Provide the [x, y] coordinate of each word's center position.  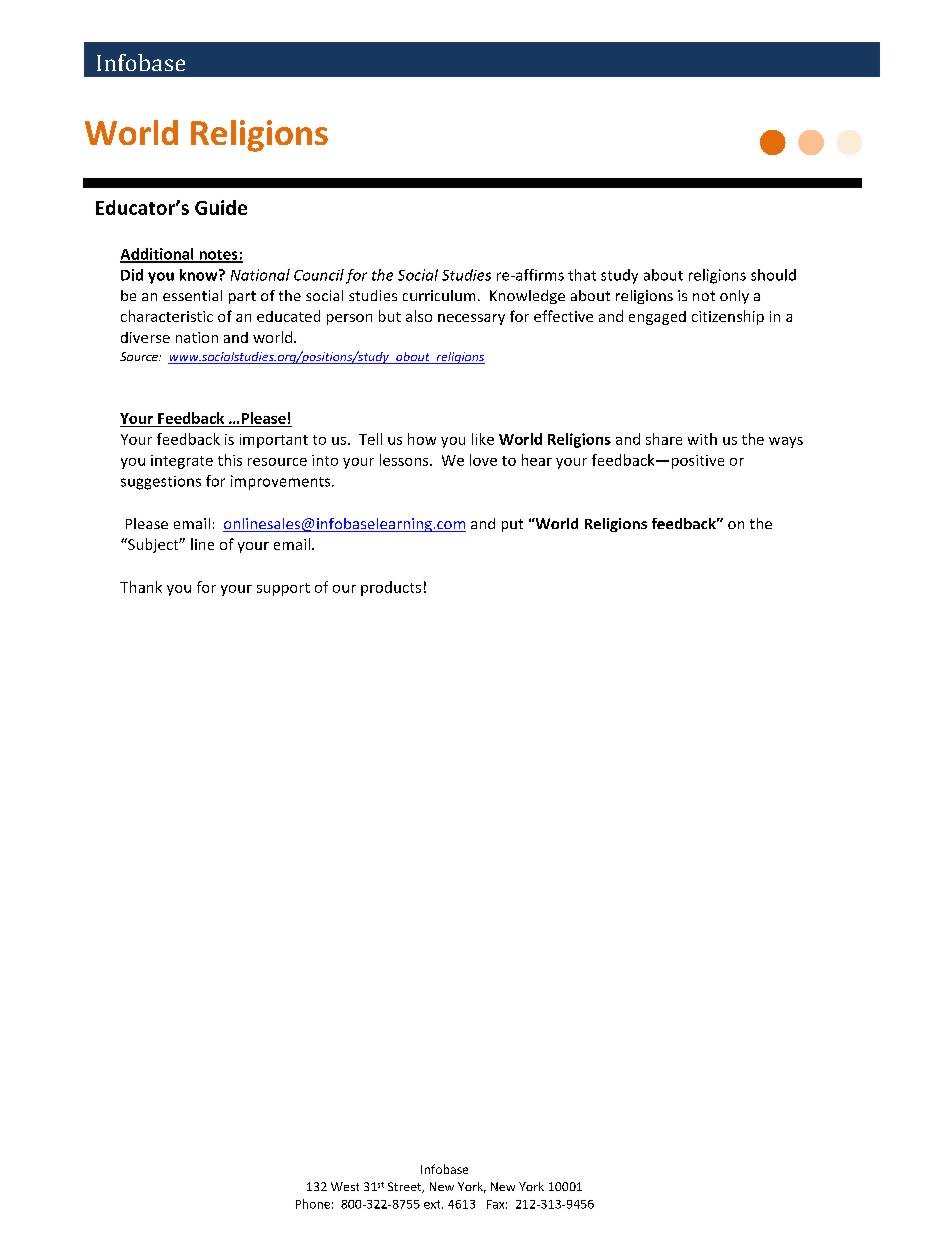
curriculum [439, 295]
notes [218, 256]
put [512, 525]
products [391, 588]
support [283, 589]
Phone [313, 1204]
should [773, 275]
